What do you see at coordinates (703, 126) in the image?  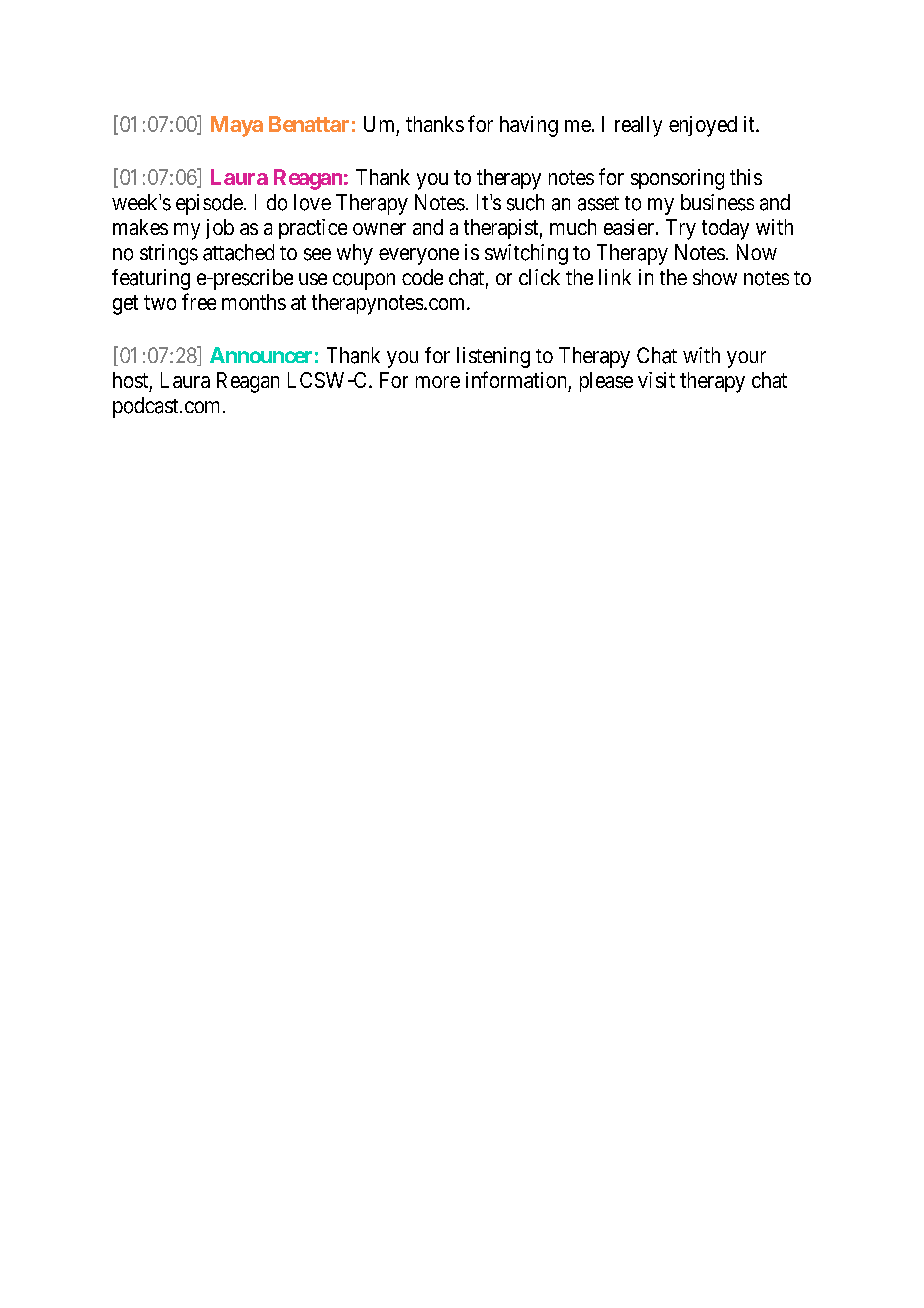 I see `enjoyed` at bounding box center [703, 126].
